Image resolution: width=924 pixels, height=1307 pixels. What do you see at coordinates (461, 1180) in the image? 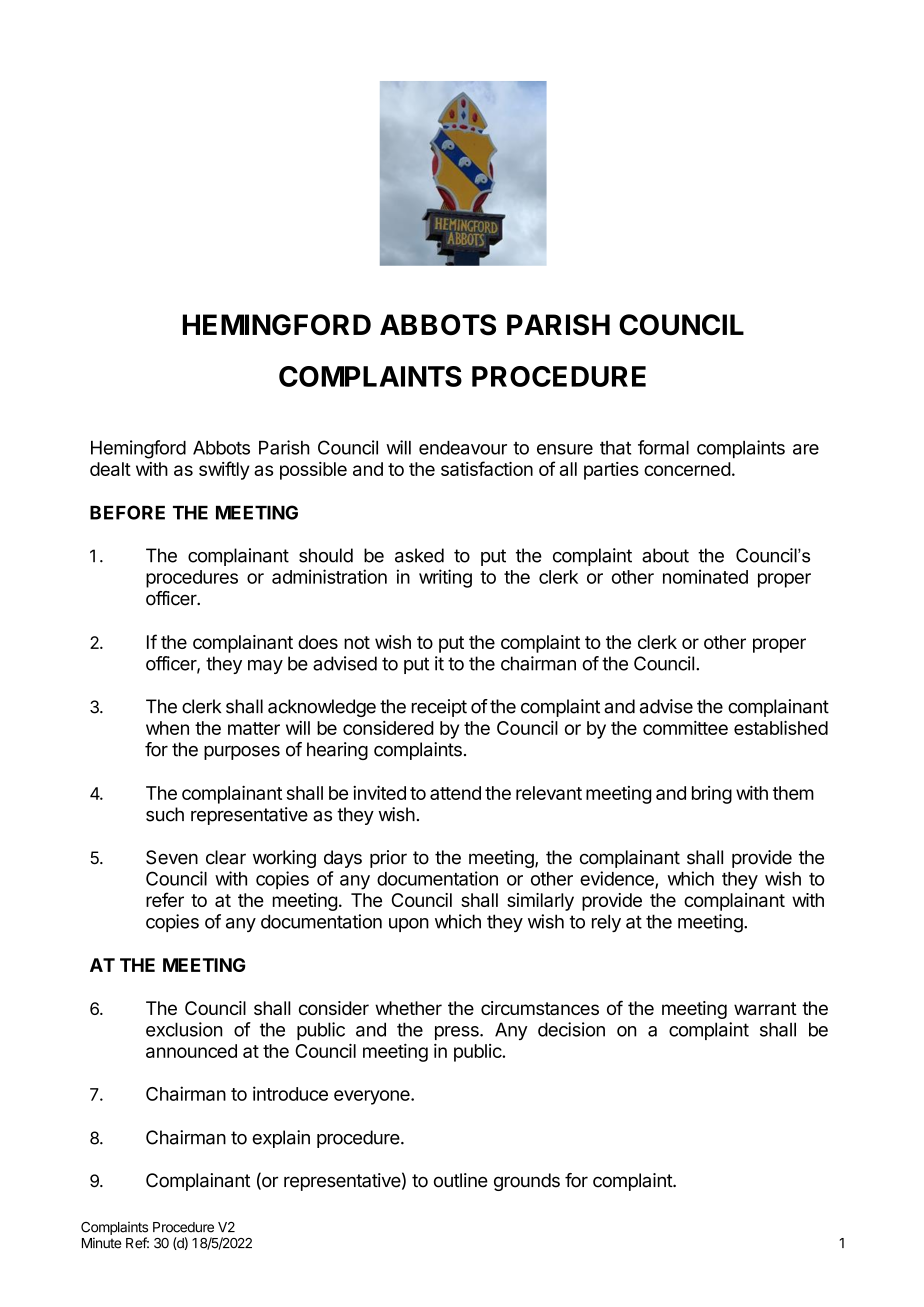
I see `outline` at bounding box center [461, 1180].
